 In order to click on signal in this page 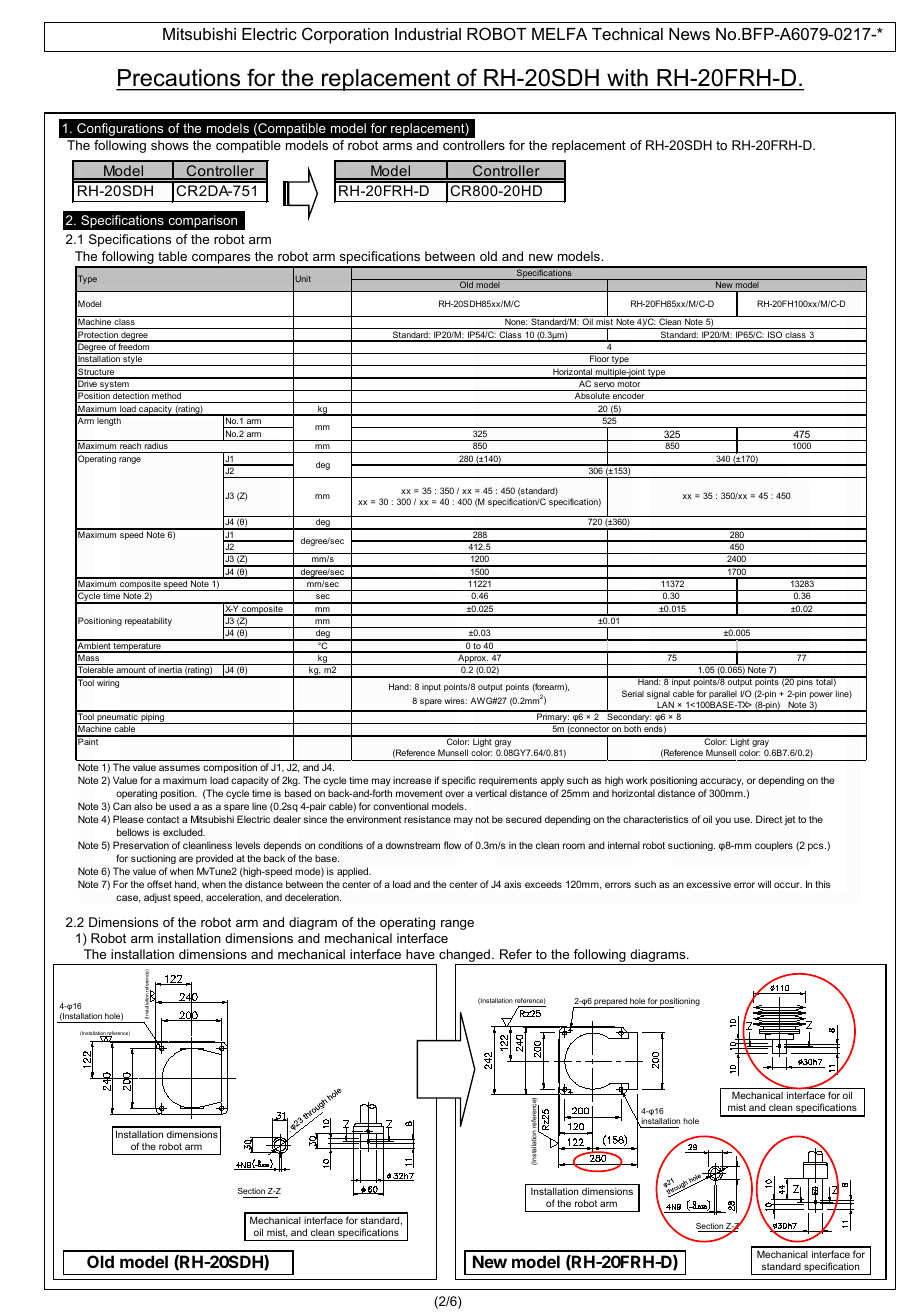, I will do `click(658, 694)`.
